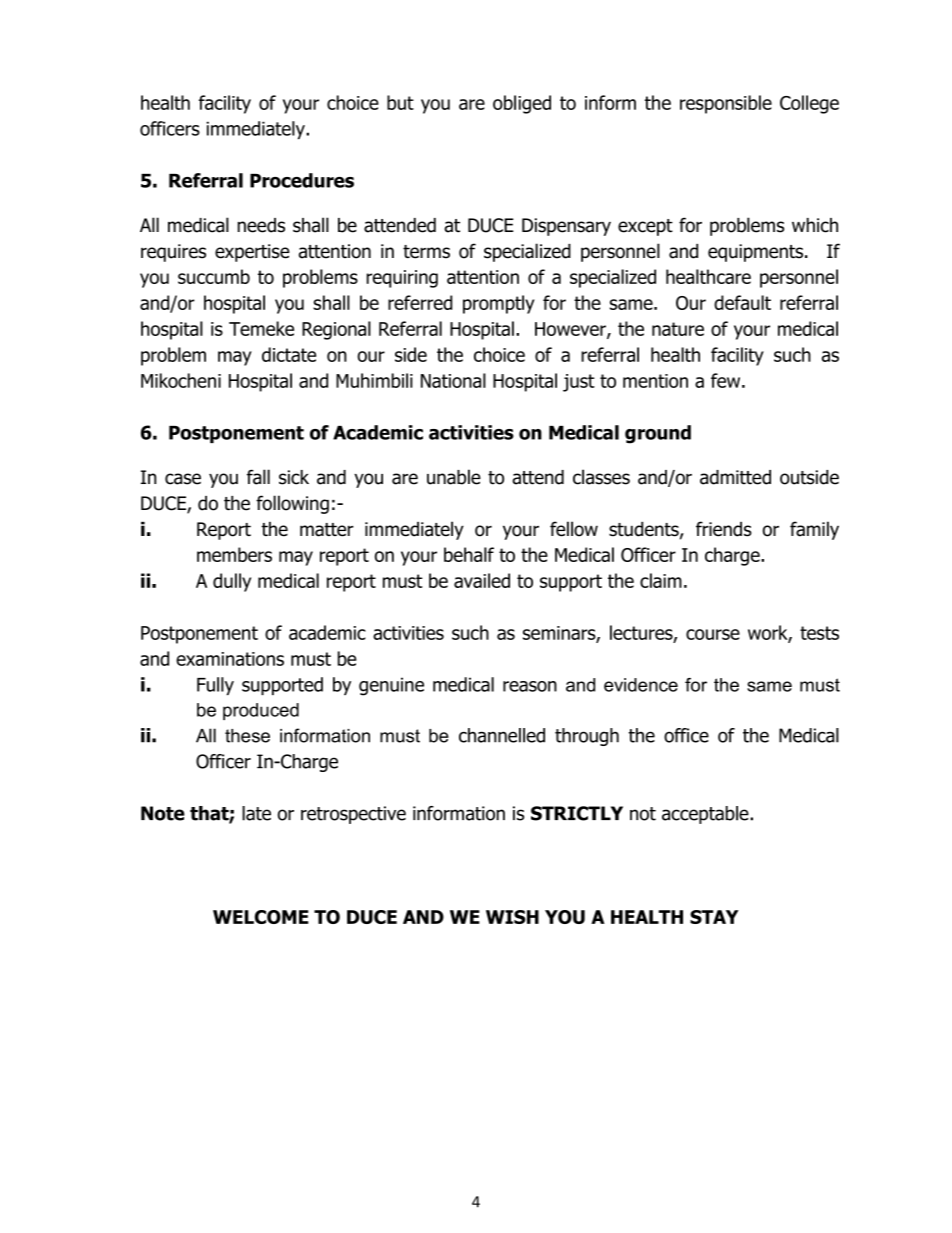 The height and width of the image is (1233, 952). What do you see at coordinates (522, 104) in the image?
I see `obliged` at bounding box center [522, 104].
